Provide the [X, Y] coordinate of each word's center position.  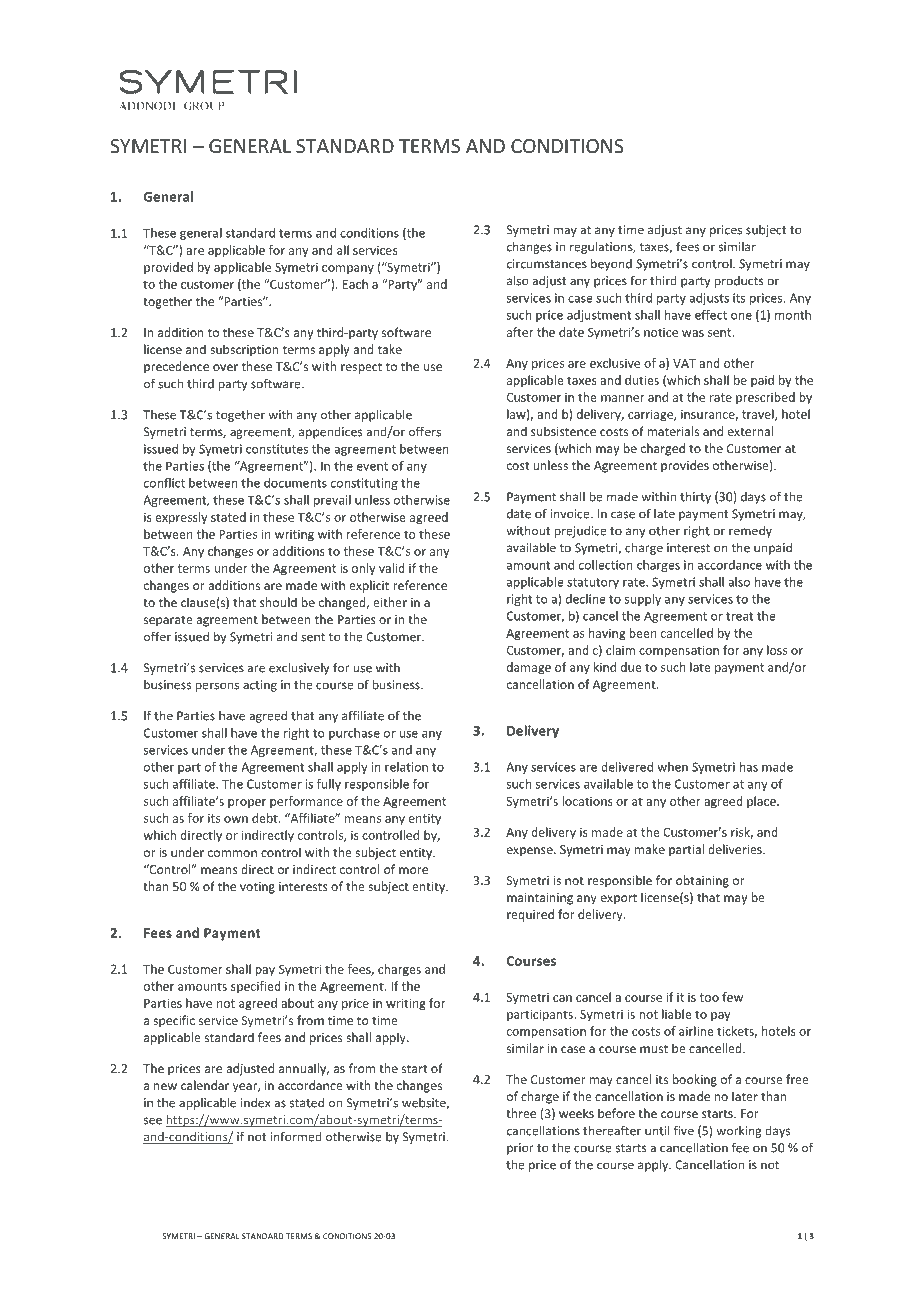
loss [777, 650]
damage [529, 668]
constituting [364, 484]
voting [257, 888]
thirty [695, 497]
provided [168, 268]
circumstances [547, 264]
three [521, 1113]
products [738, 282]
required [530, 915]
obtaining [702, 881]
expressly [181, 518]
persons [217, 687]
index [255, 1103]
